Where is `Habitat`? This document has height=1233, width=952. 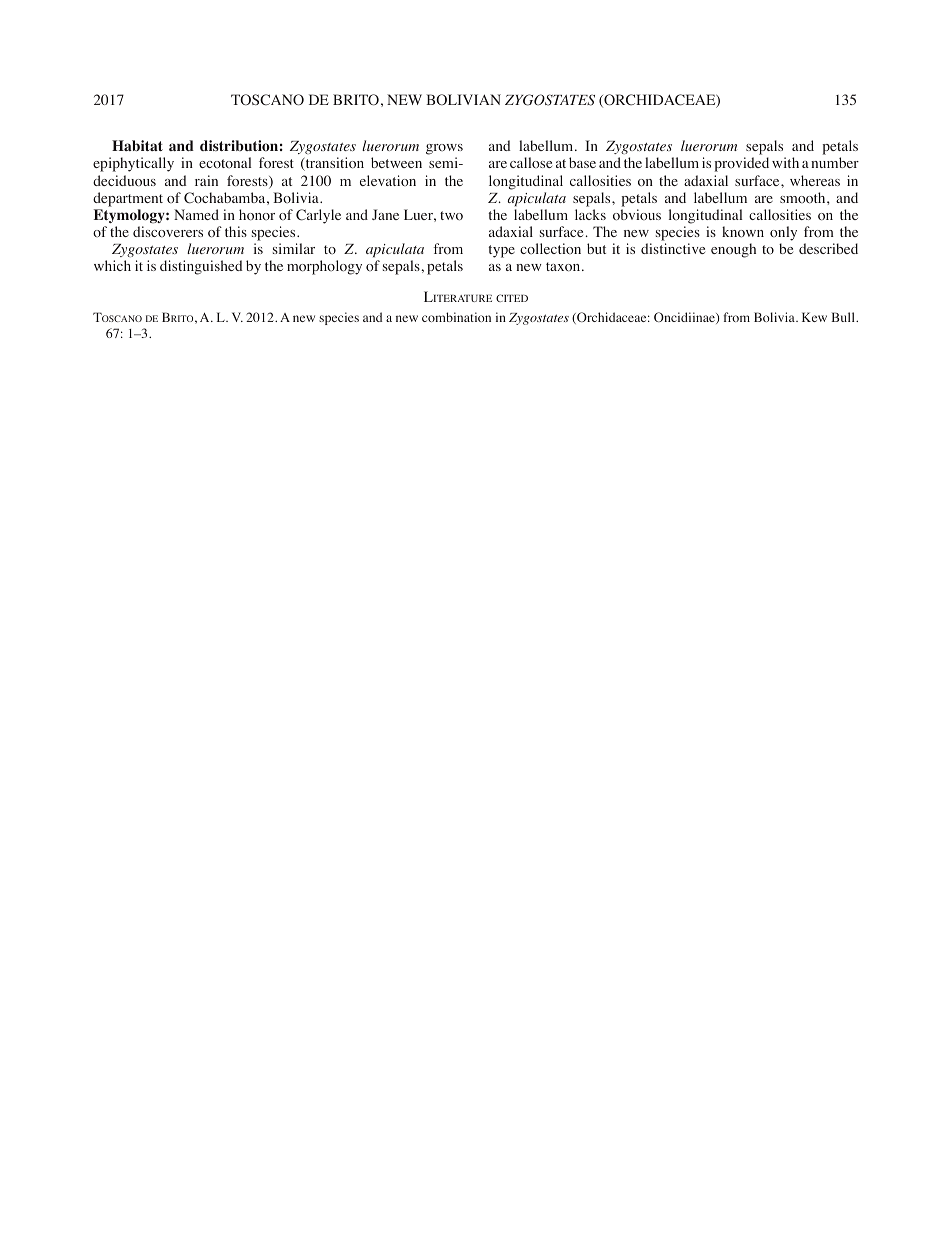
Habitat is located at coordinates (137, 145).
